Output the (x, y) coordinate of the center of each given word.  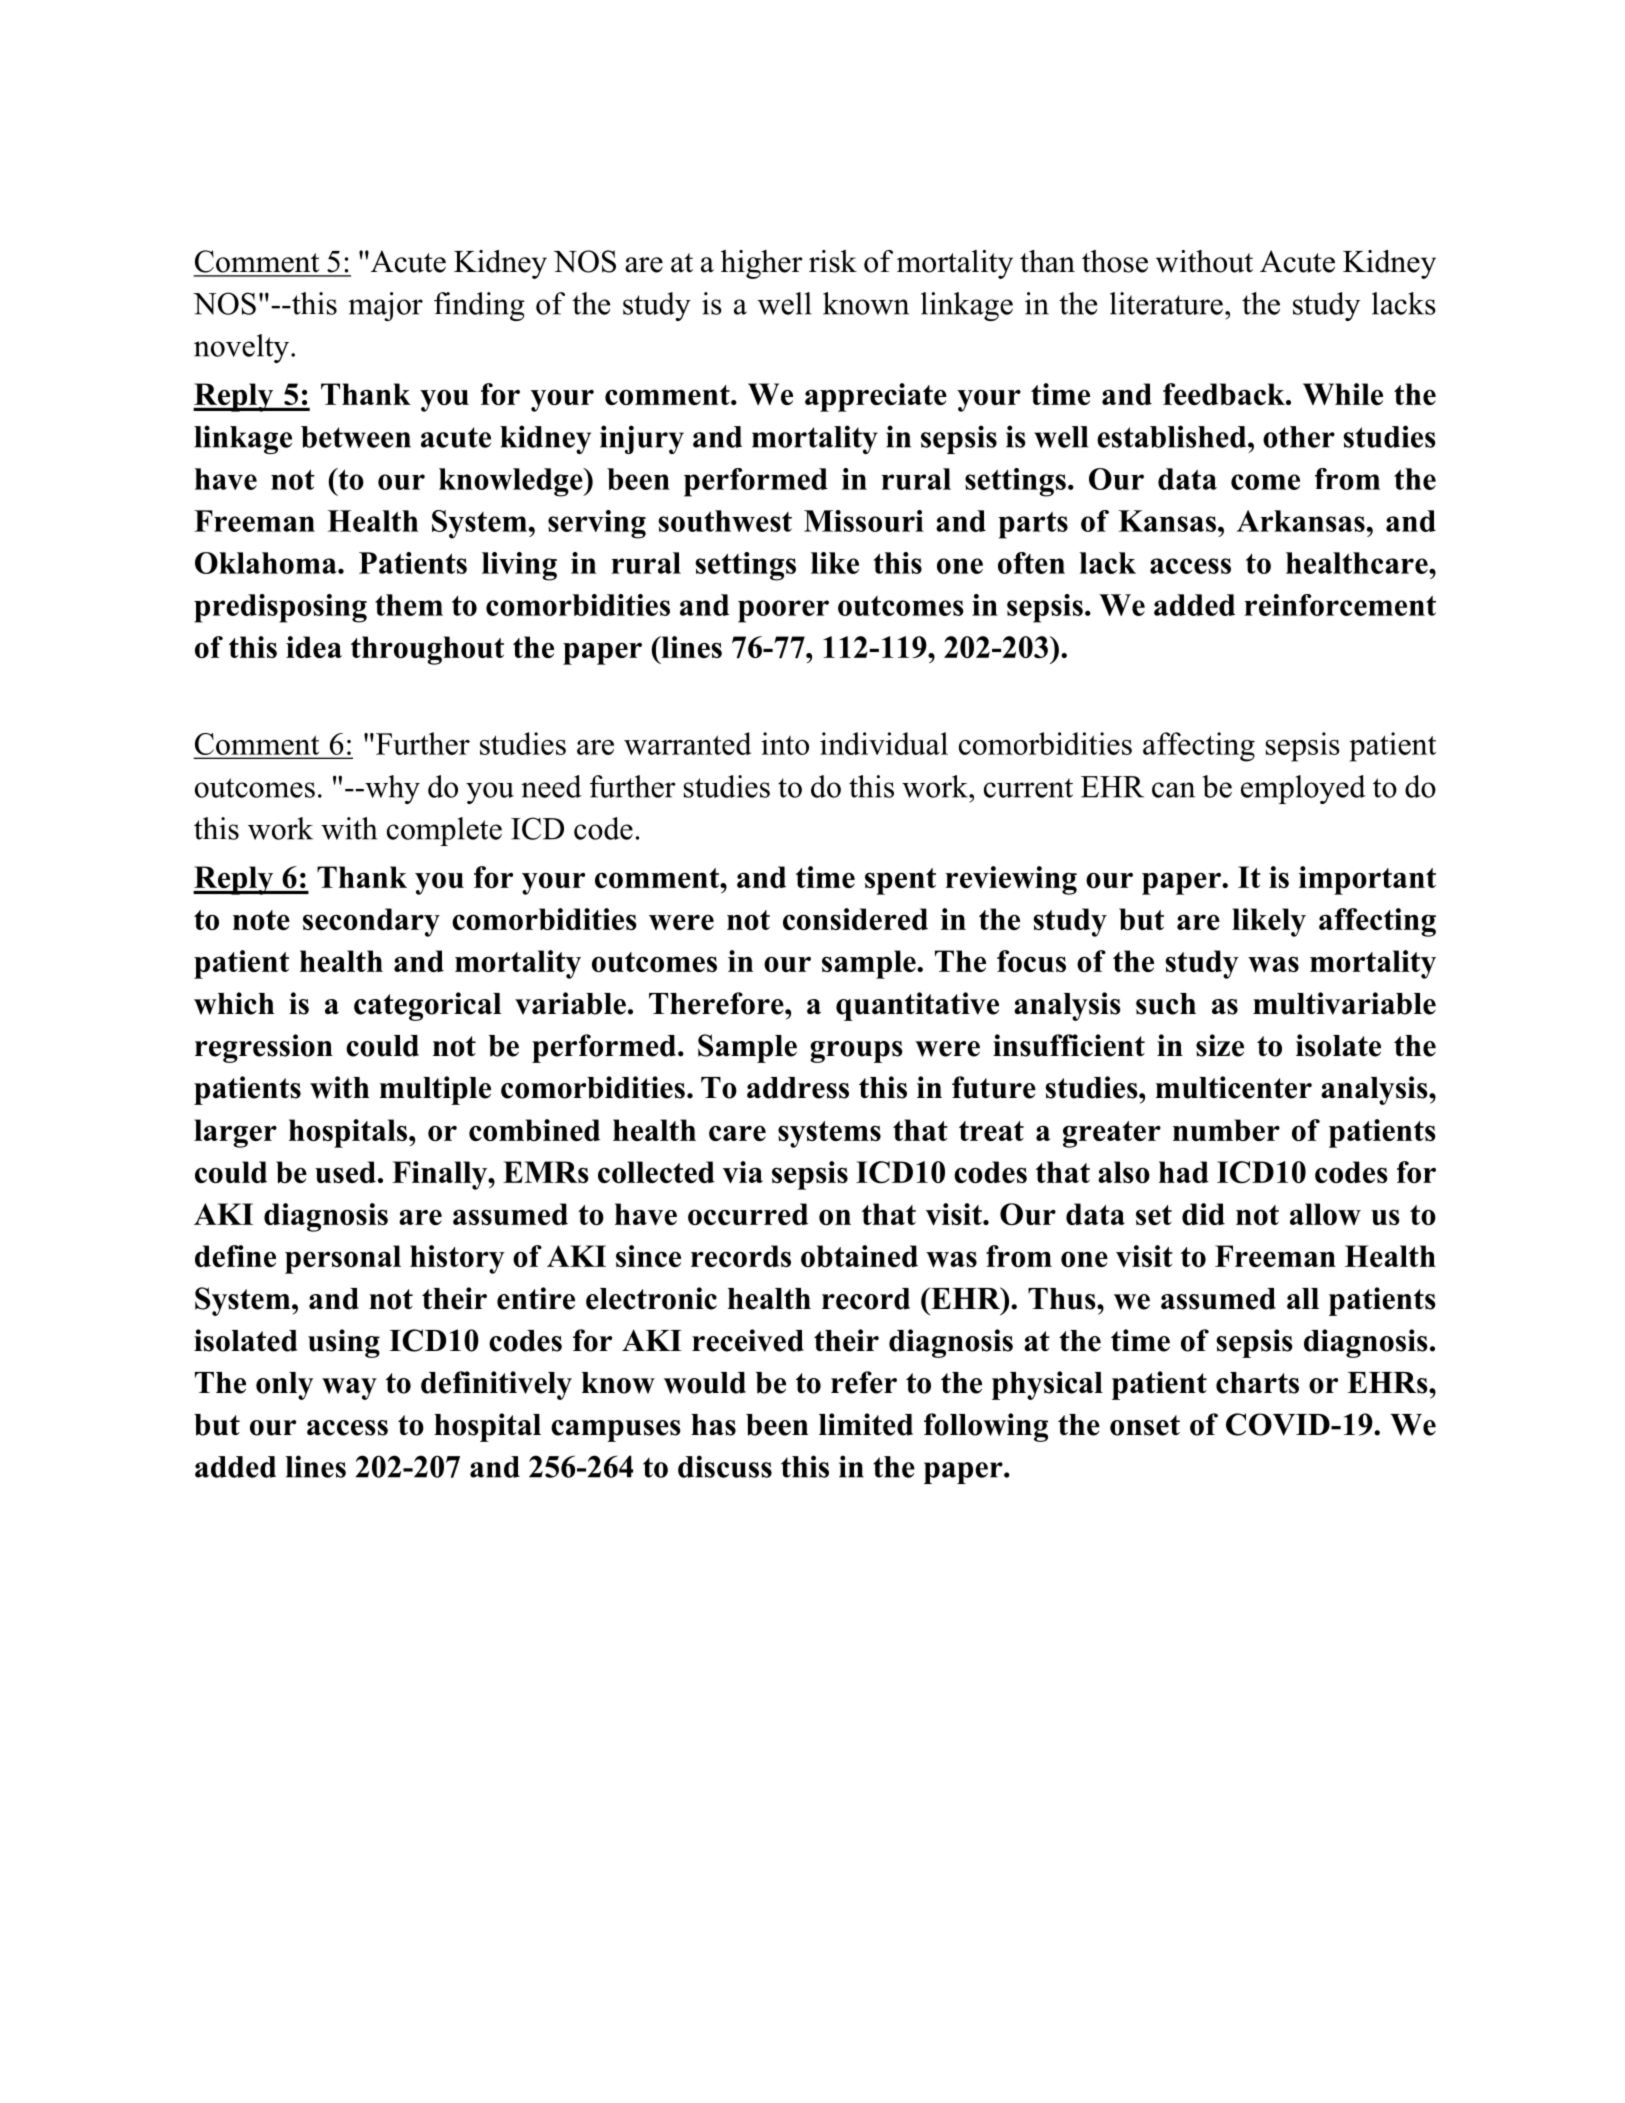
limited (866, 1424)
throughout (427, 650)
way (349, 1389)
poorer (783, 611)
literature (1166, 303)
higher (762, 264)
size (1220, 1045)
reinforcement (1340, 605)
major (385, 306)
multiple (435, 1090)
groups (856, 1052)
